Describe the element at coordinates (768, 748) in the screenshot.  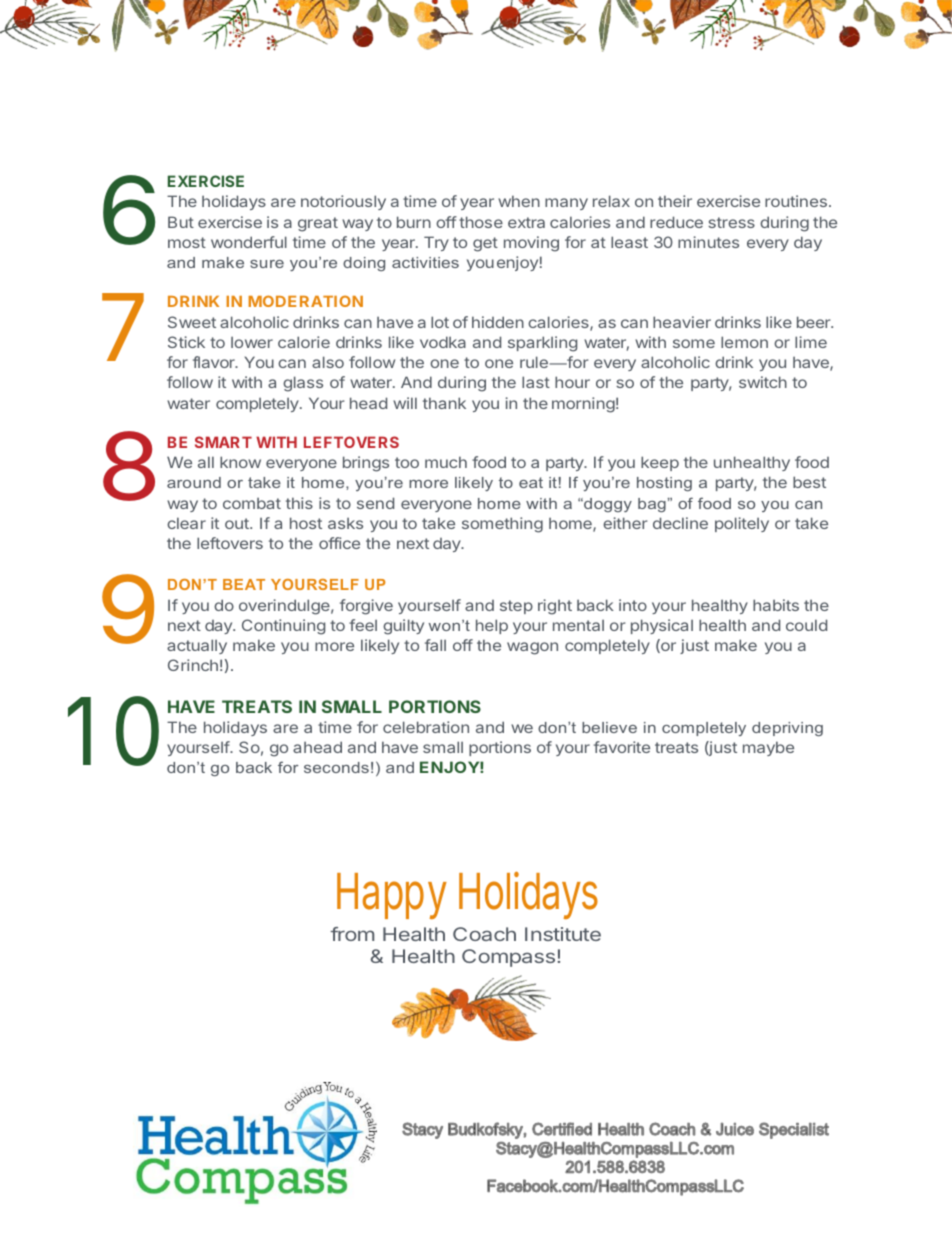
I see `maybe` at that location.
